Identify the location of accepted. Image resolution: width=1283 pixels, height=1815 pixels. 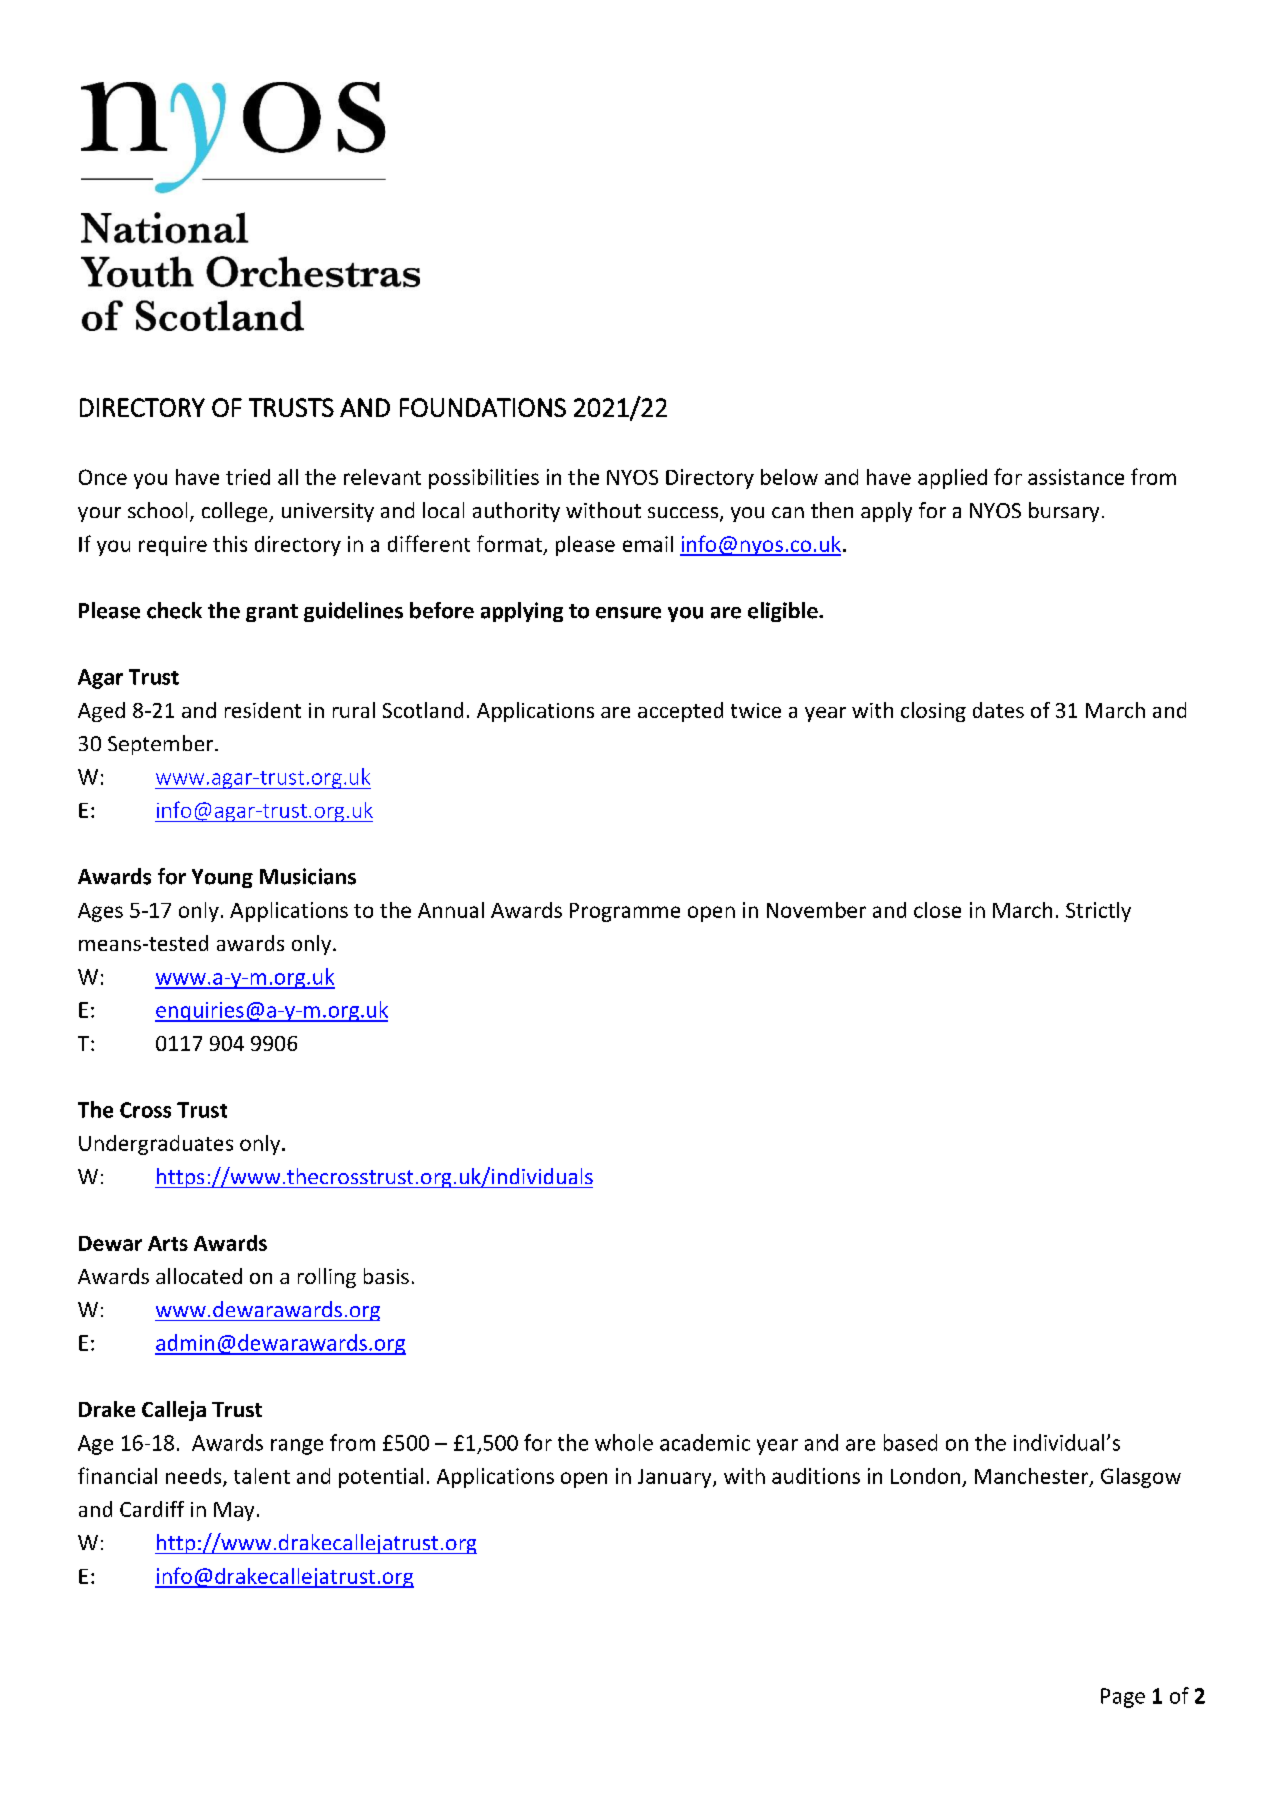
(680, 712).
